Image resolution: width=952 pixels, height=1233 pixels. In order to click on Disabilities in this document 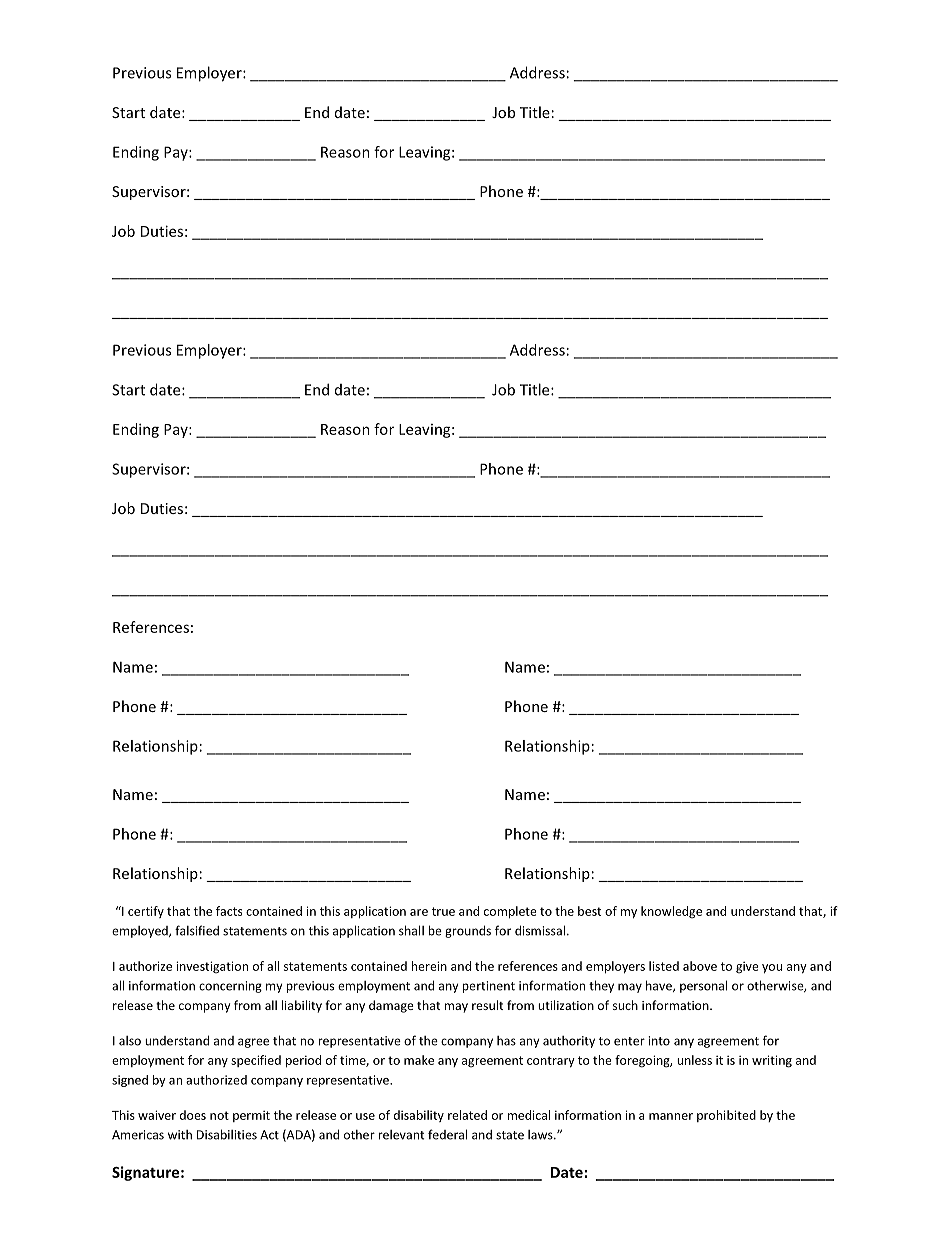, I will do `click(227, 1134)`.
